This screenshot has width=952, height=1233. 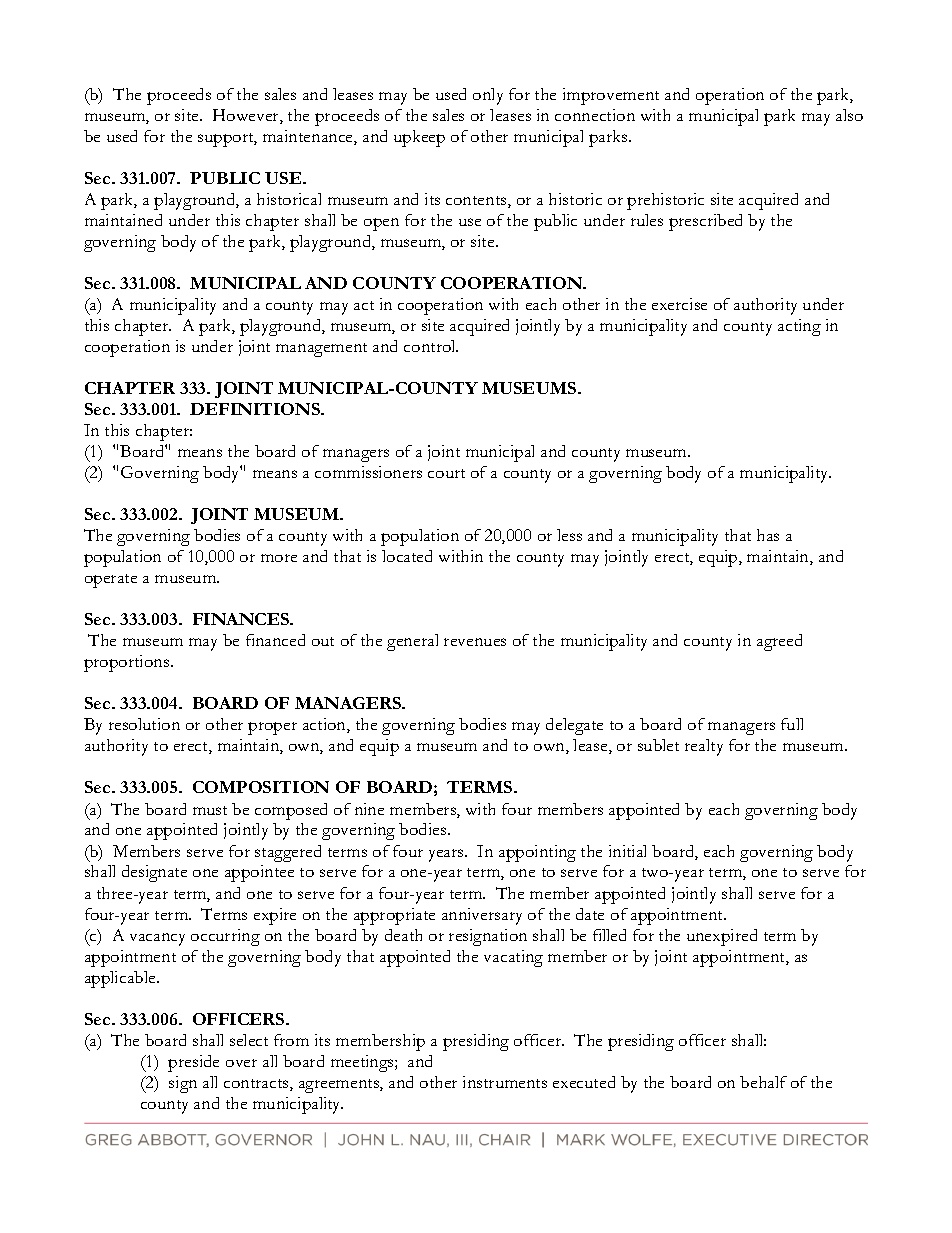 What do you see at coordinates (431, 346) in the screenshot?
I see `control` at bounding box center [431, 346].
